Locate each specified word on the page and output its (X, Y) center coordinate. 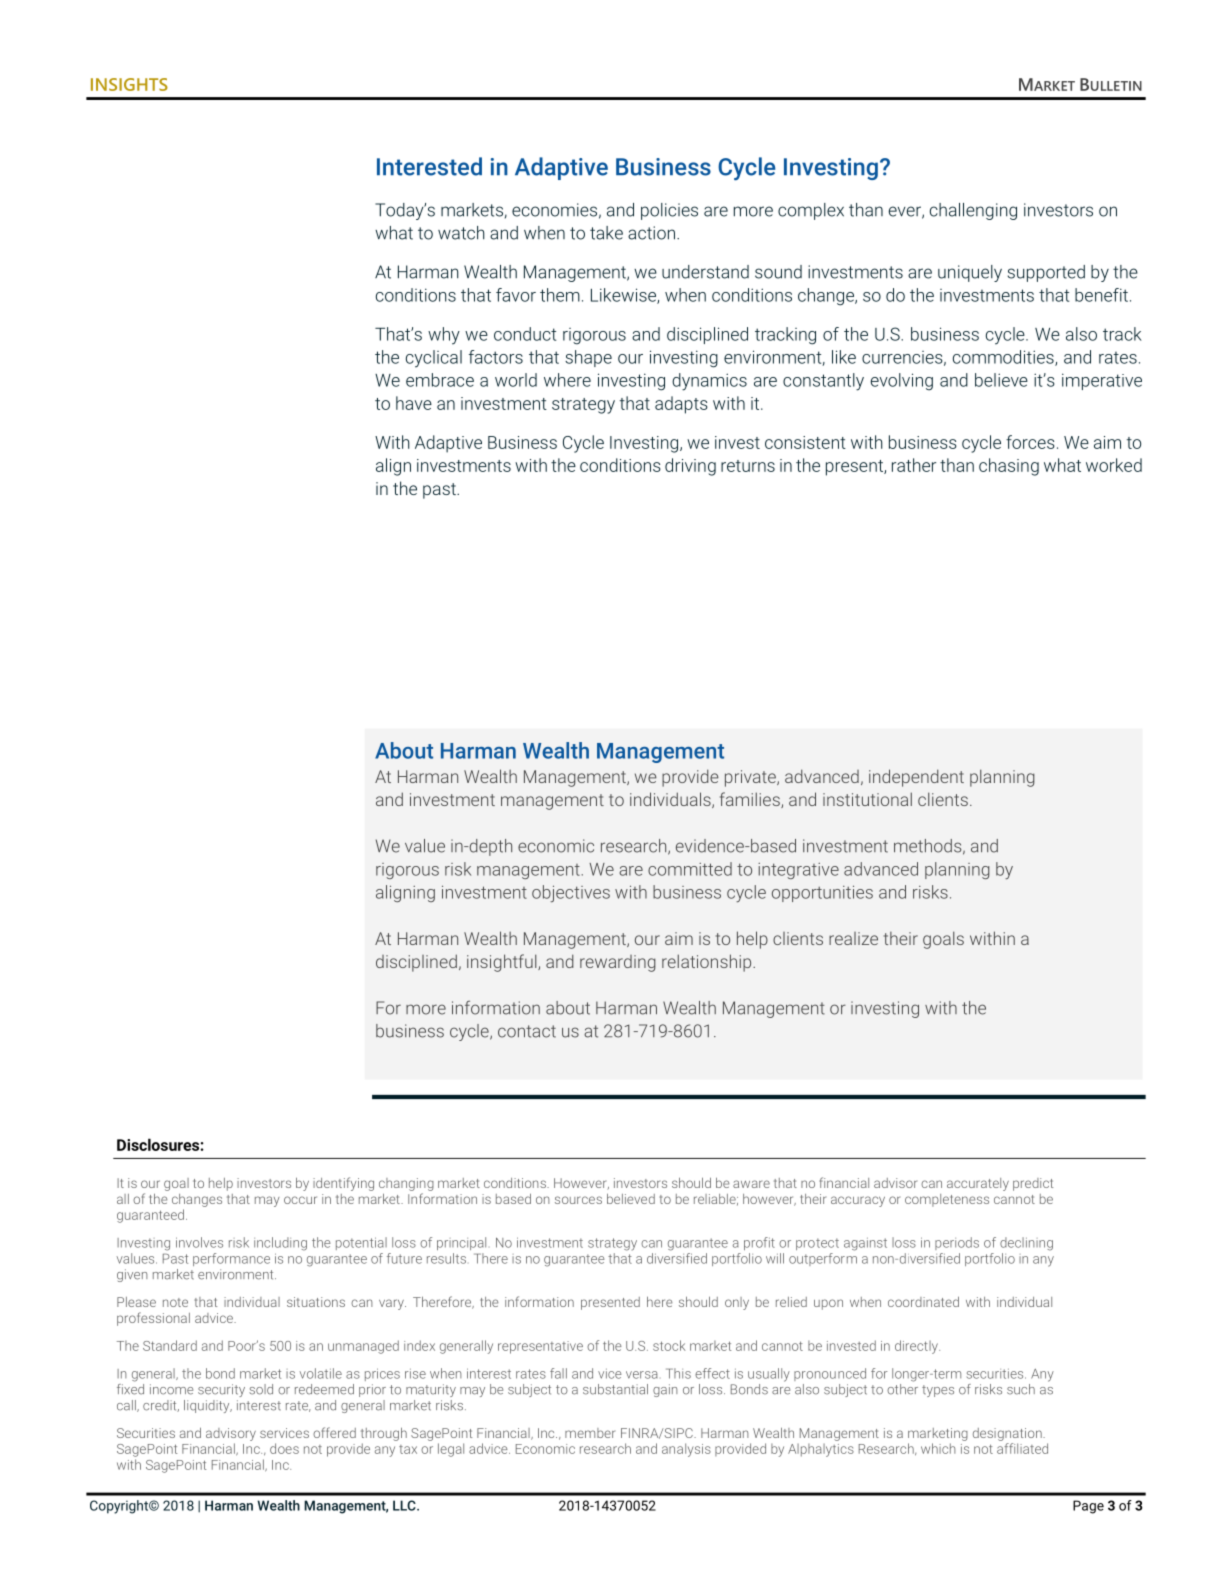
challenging (973, 211)
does (284, 1448)
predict (1033, 1184)
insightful (503, 963)
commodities (1004, 358)
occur (300, 1200)
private (751, 778)
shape (588, 358)
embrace (440, 380)
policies (669, 211)
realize (853, 938)
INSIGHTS (129, 84)
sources (578, 1200)
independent (916, 778)
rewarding (618, 963)
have (414, 403)
